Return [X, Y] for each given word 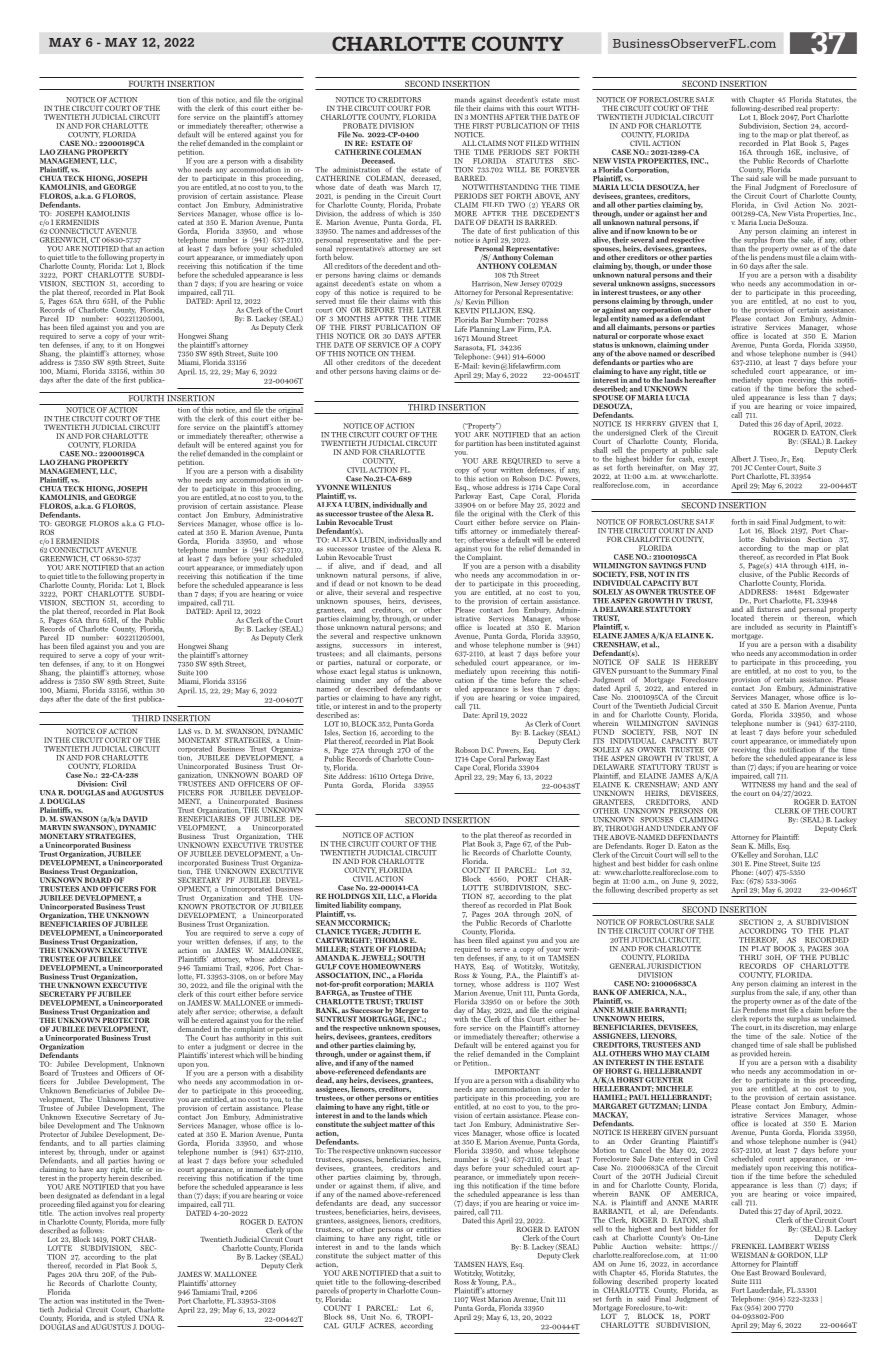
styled [126, 1320]
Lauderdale [765, 1290]
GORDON [794, 1255]
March [418, 187]
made [808, 178]
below [343, 256]
